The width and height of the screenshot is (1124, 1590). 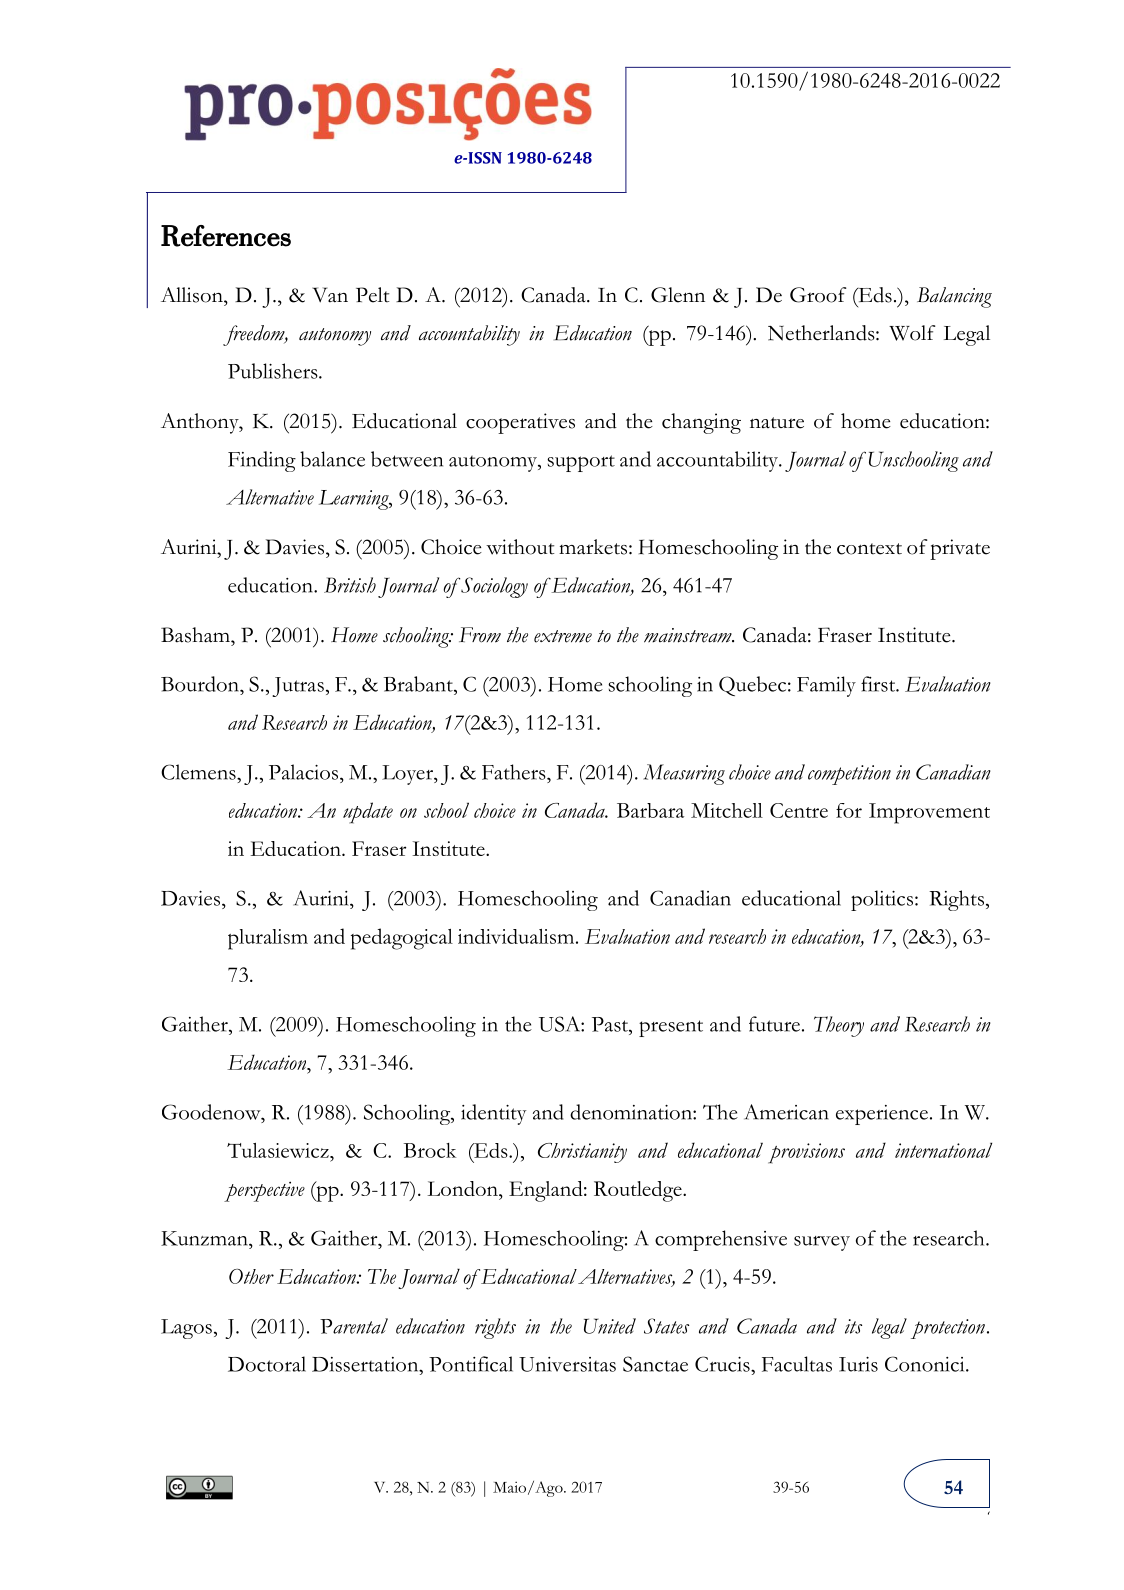 I want to click on Bourdon, so click(x=201, y=684).
